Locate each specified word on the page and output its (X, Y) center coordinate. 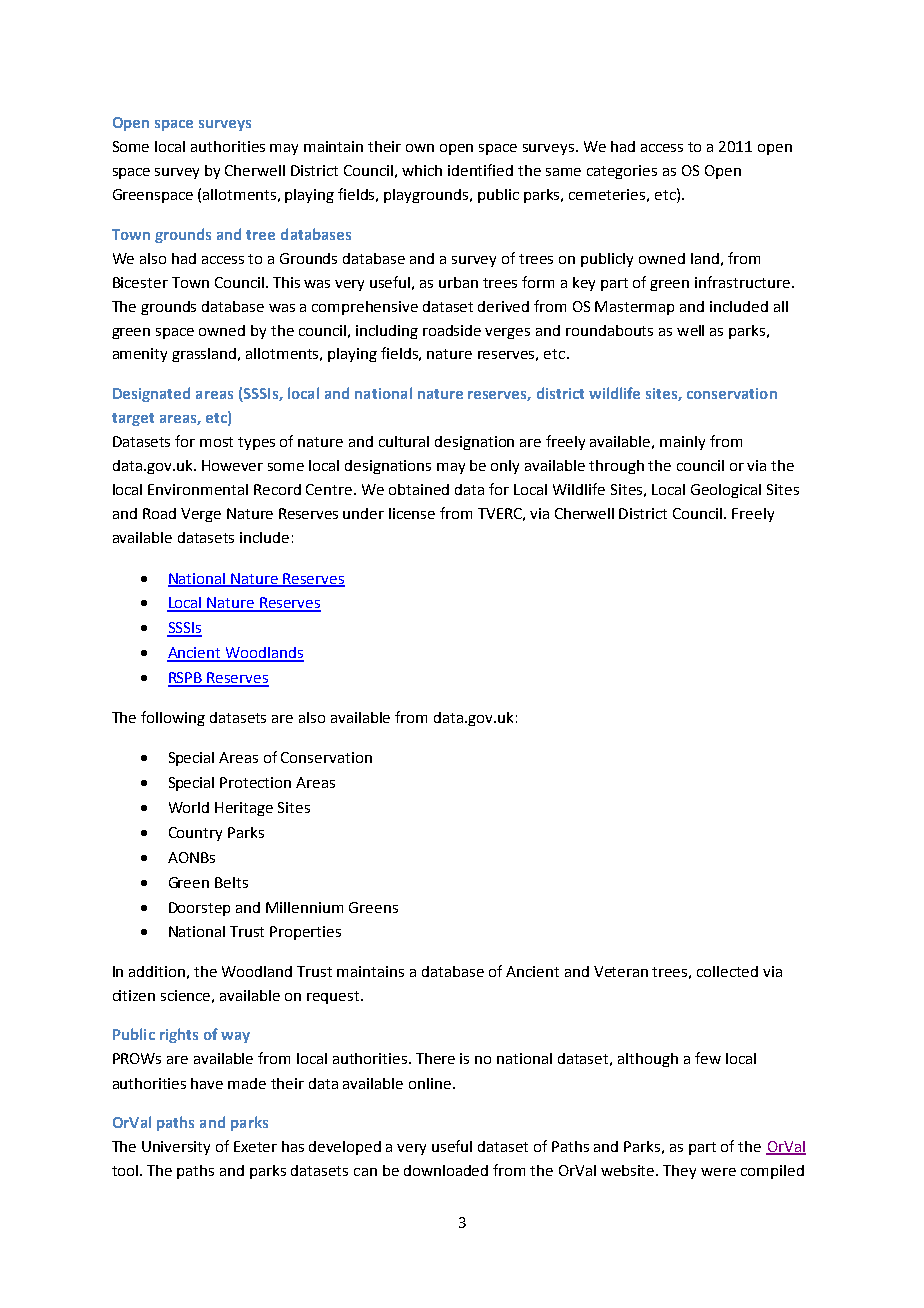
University (176, 1148)
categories (622, 172)
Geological (726, 491)
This (286, 282)
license (412, 513)
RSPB (186, 679)
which (422, 170)
